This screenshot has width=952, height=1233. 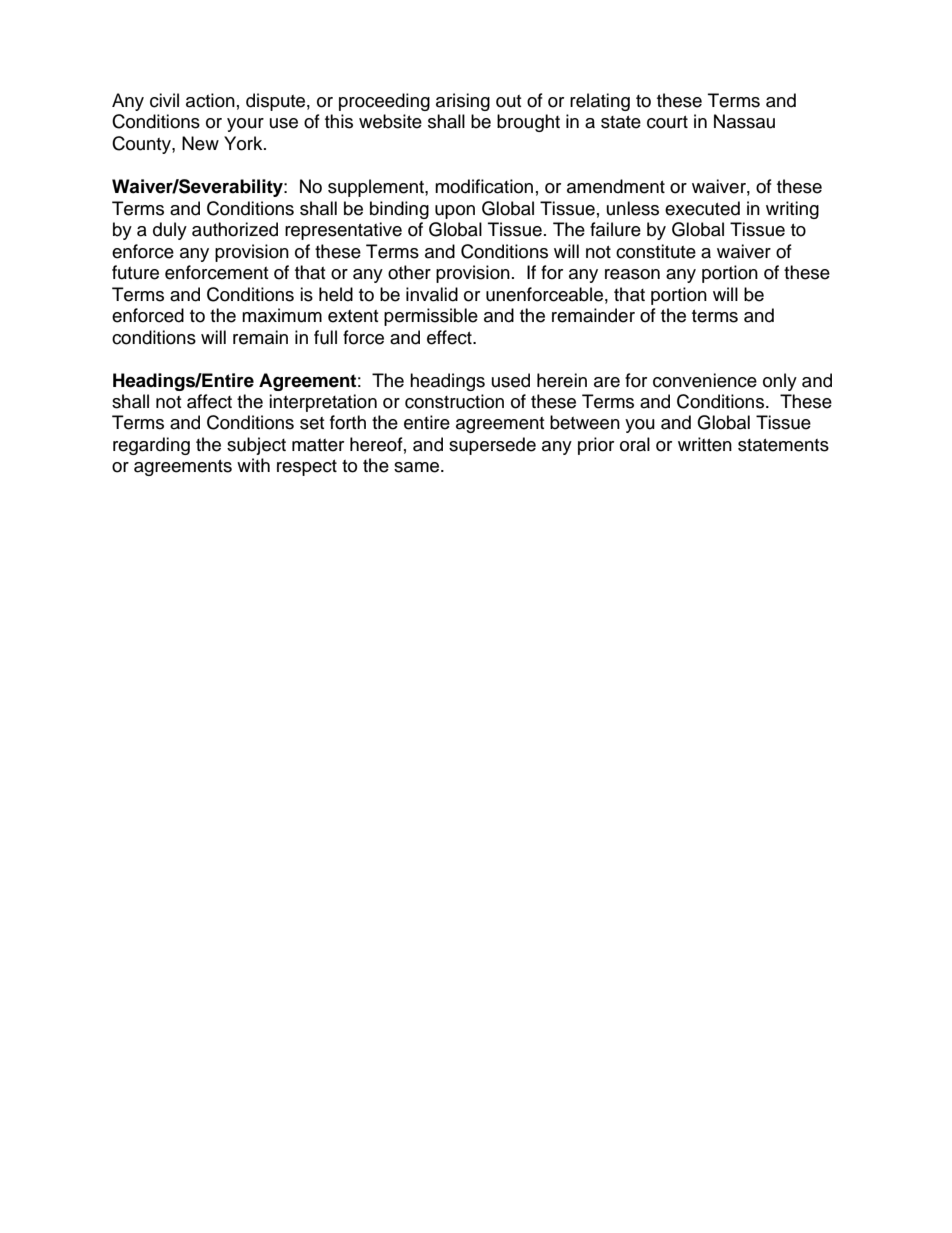 What do you see at coordinates (632, 274) in the screenshot?
I see `reason` at bounding box center [632, 274].
